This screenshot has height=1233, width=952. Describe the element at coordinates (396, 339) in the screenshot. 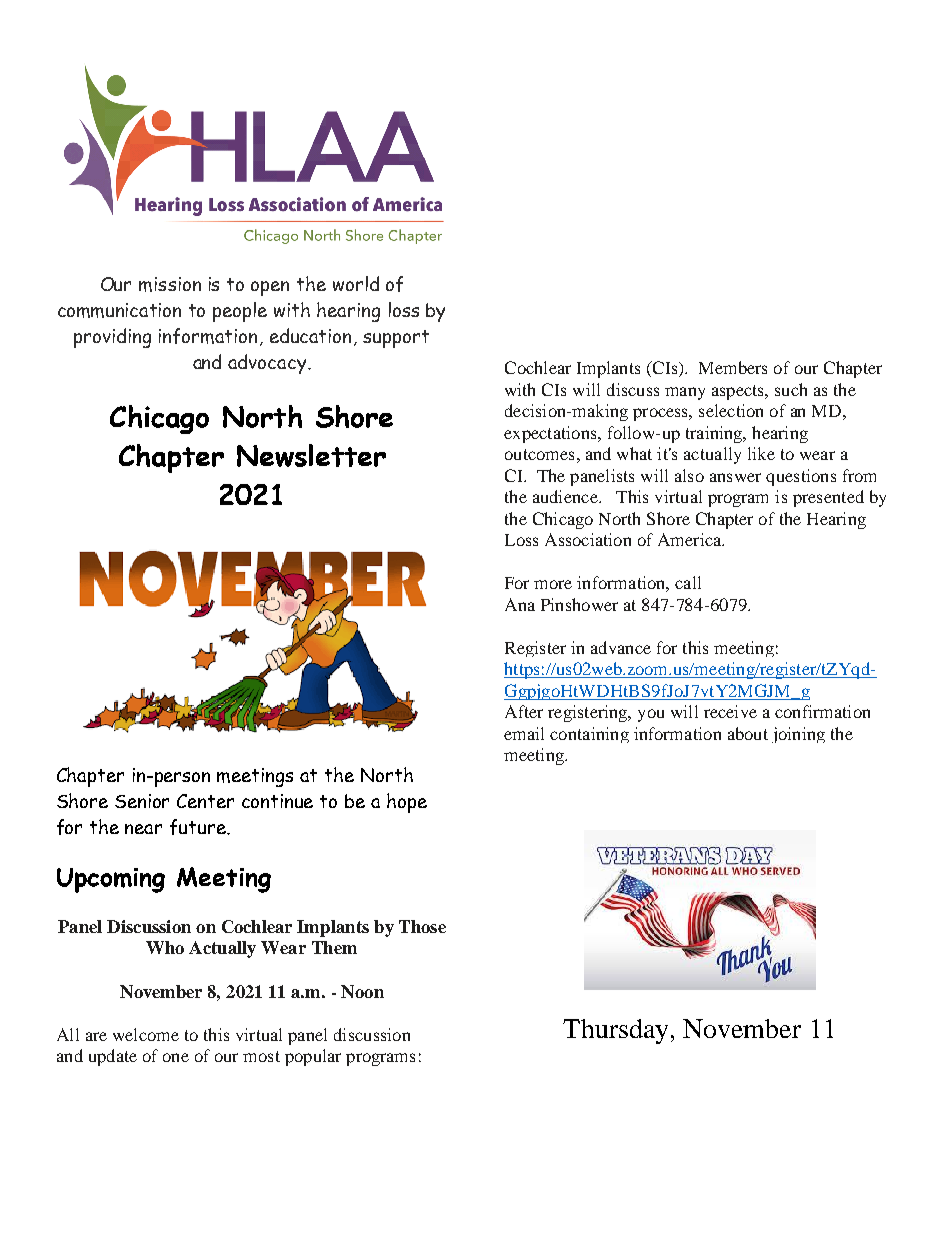

I see `support` at that location.
